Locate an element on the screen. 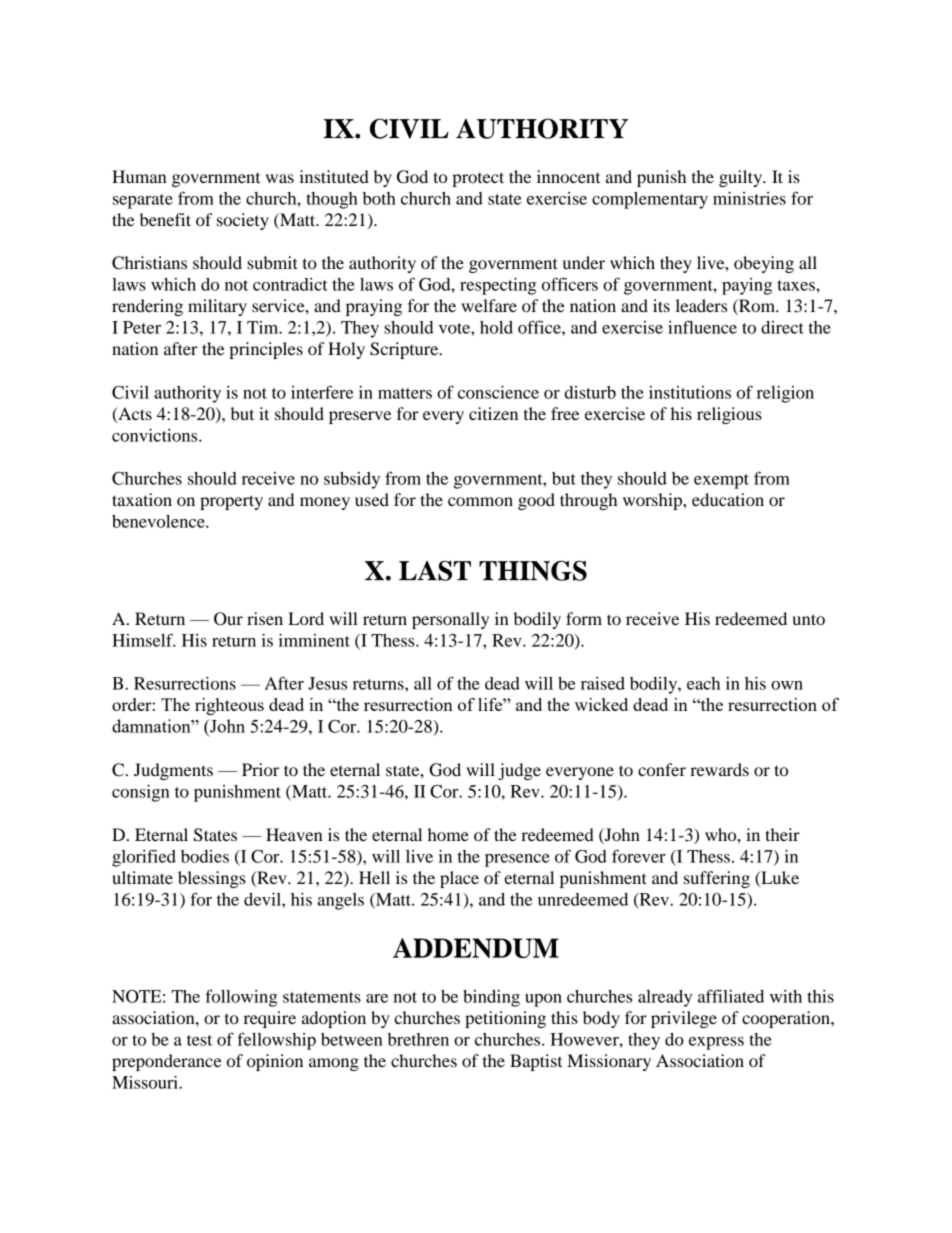  brethren is located at coordinates (418, 1039).
